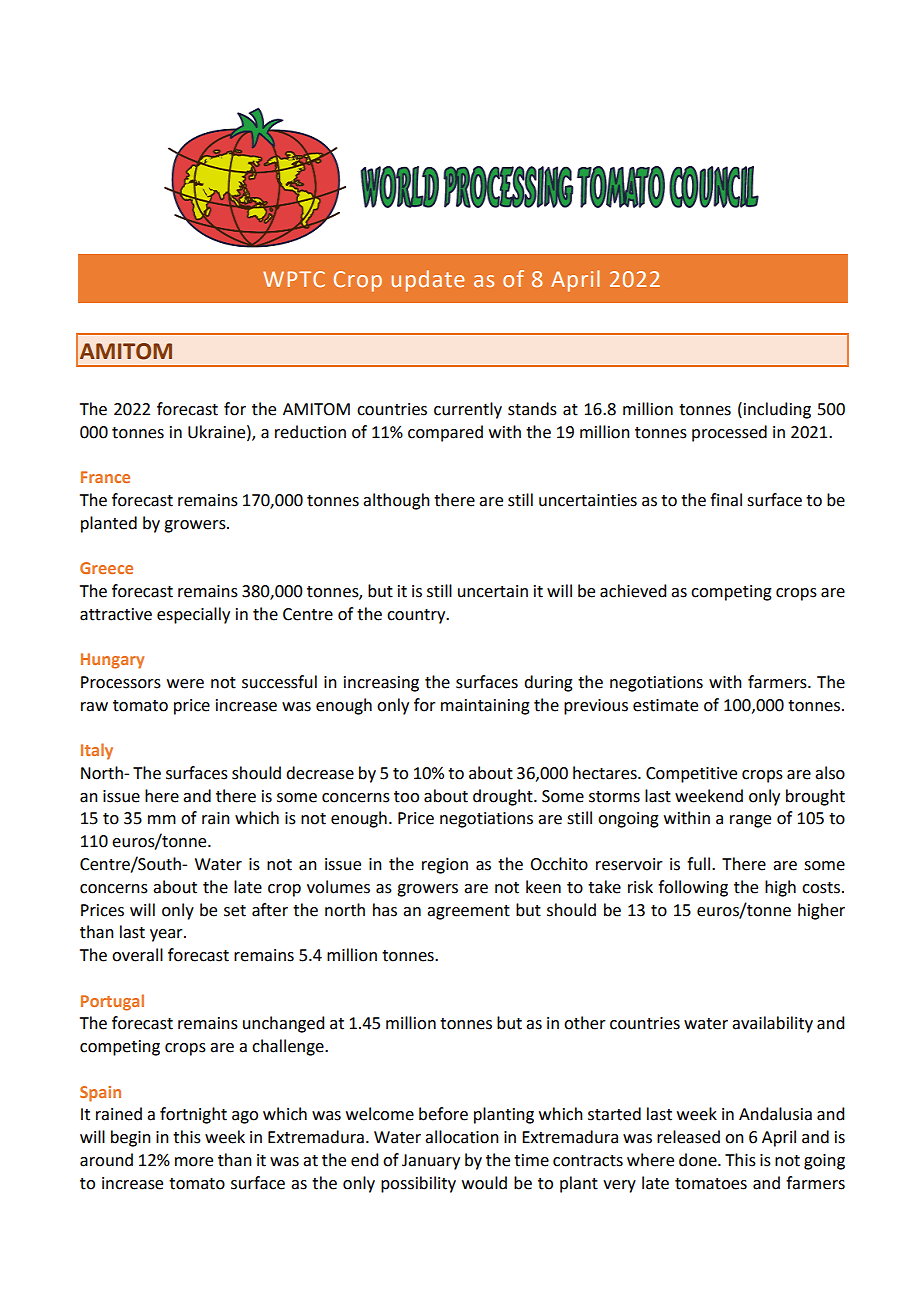 Image resolution: width=924 pixels, height=1308 pixels. Describe the element at coordinates (310, 432) in the image. I see `reduction` at that location.
